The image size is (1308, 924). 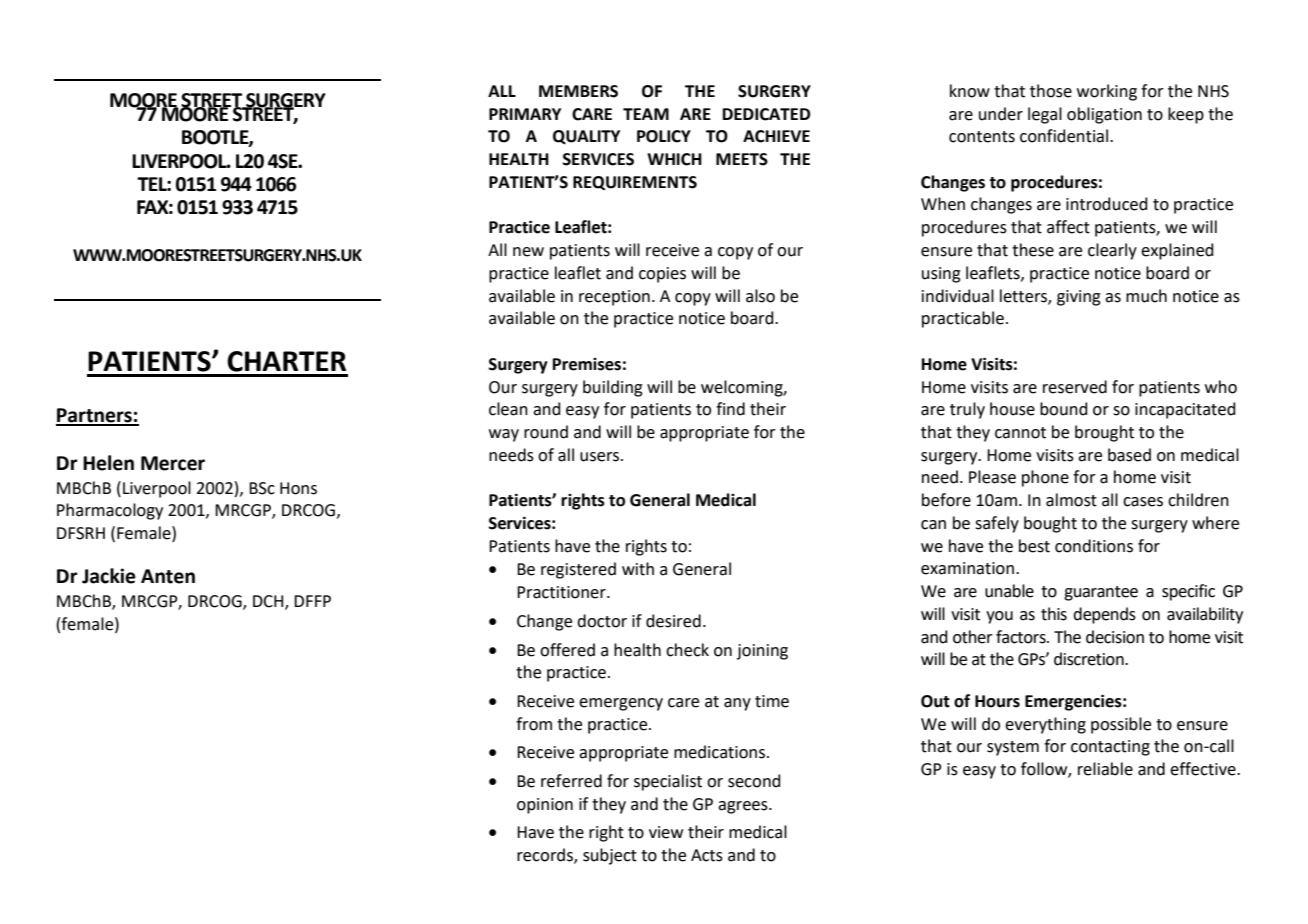 I want to click on PRIMARY, so click(x=525, y=114).
